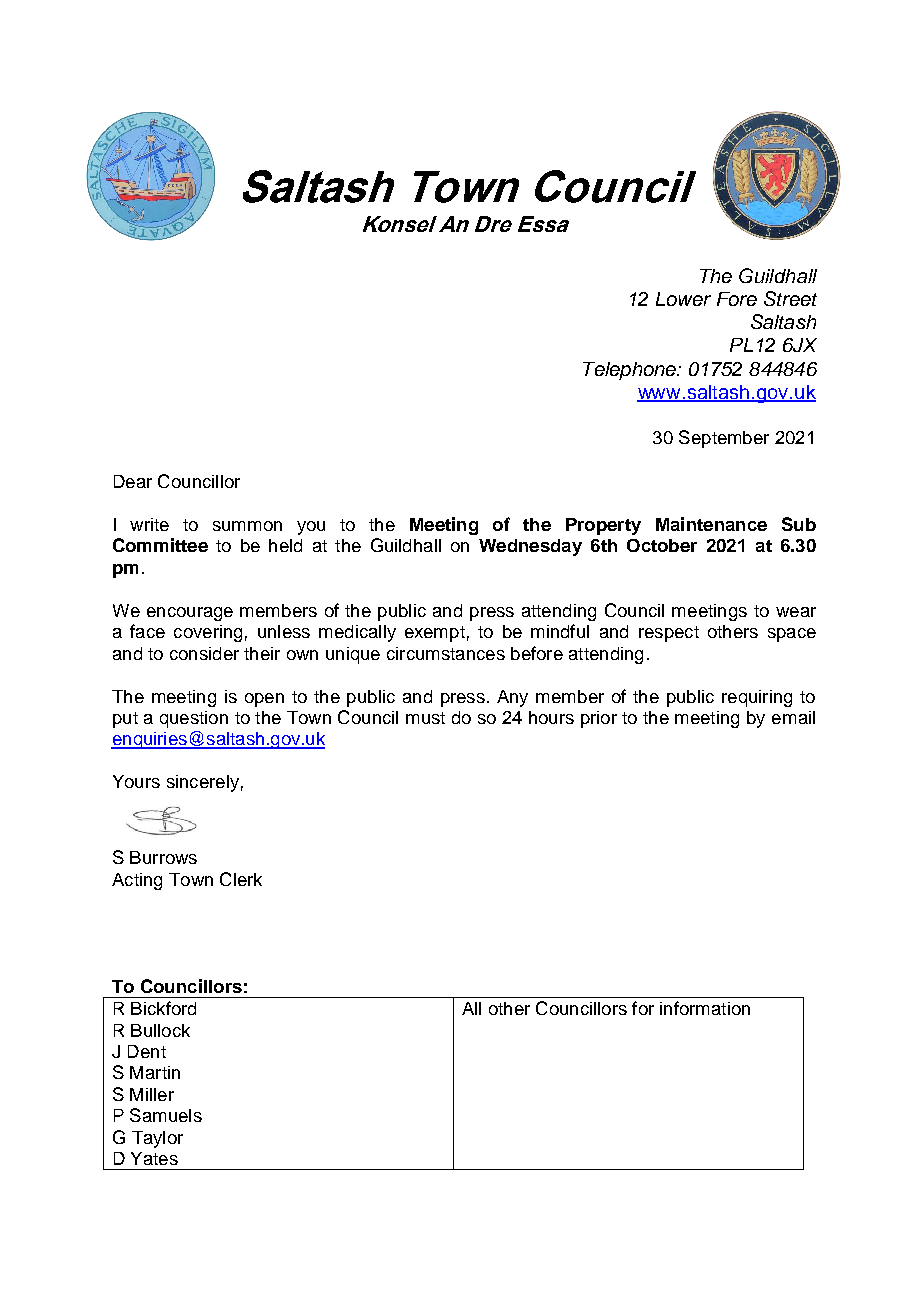 The height and width of the screenshot is (1308, 924). Describe the element at coordinates (133, 481) in the screenshot. I see `Dear` at that location.
